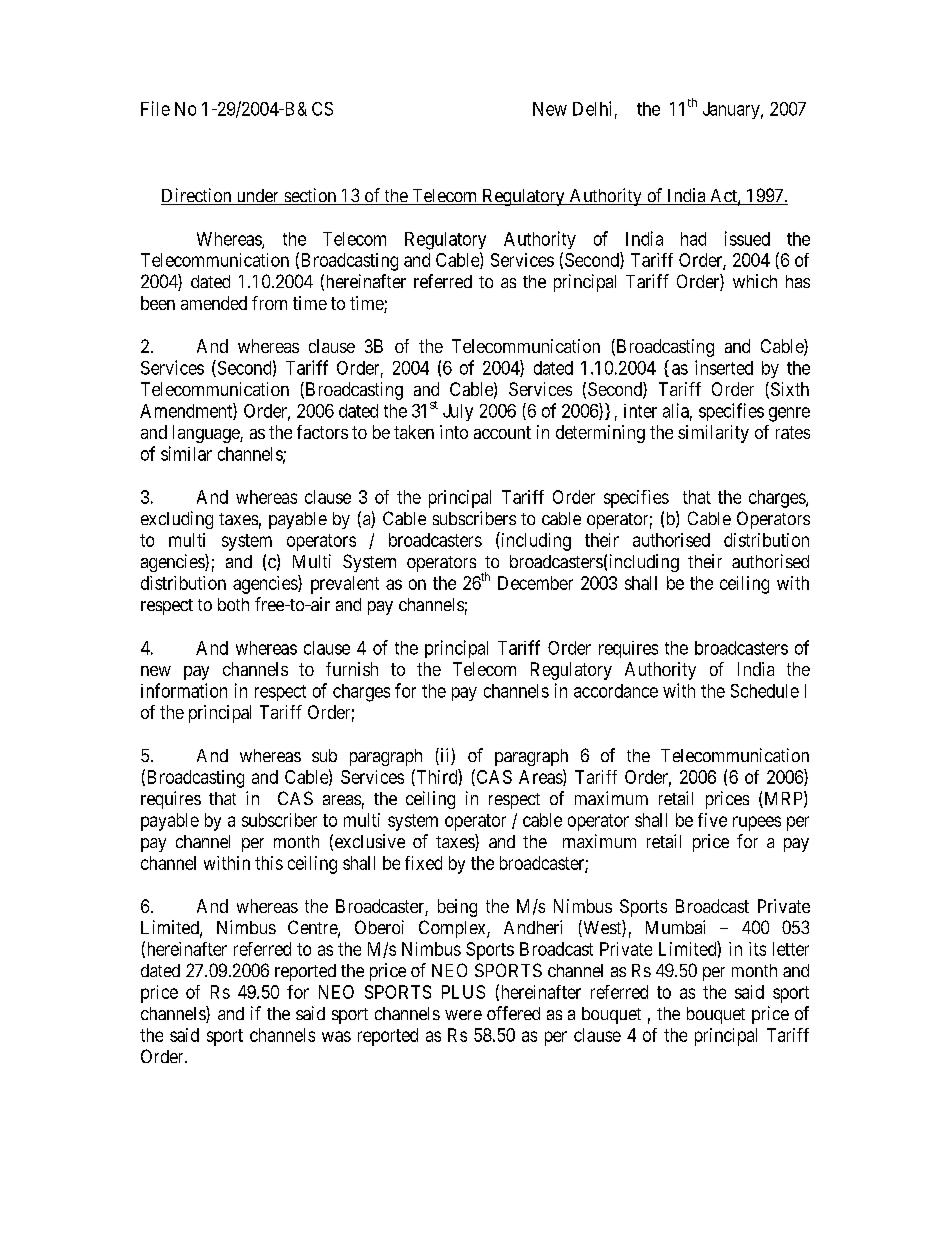 This document has height=1233, width=952. Describe the element at coordinates (747, 238) in the document. I see `issued` at that location.
